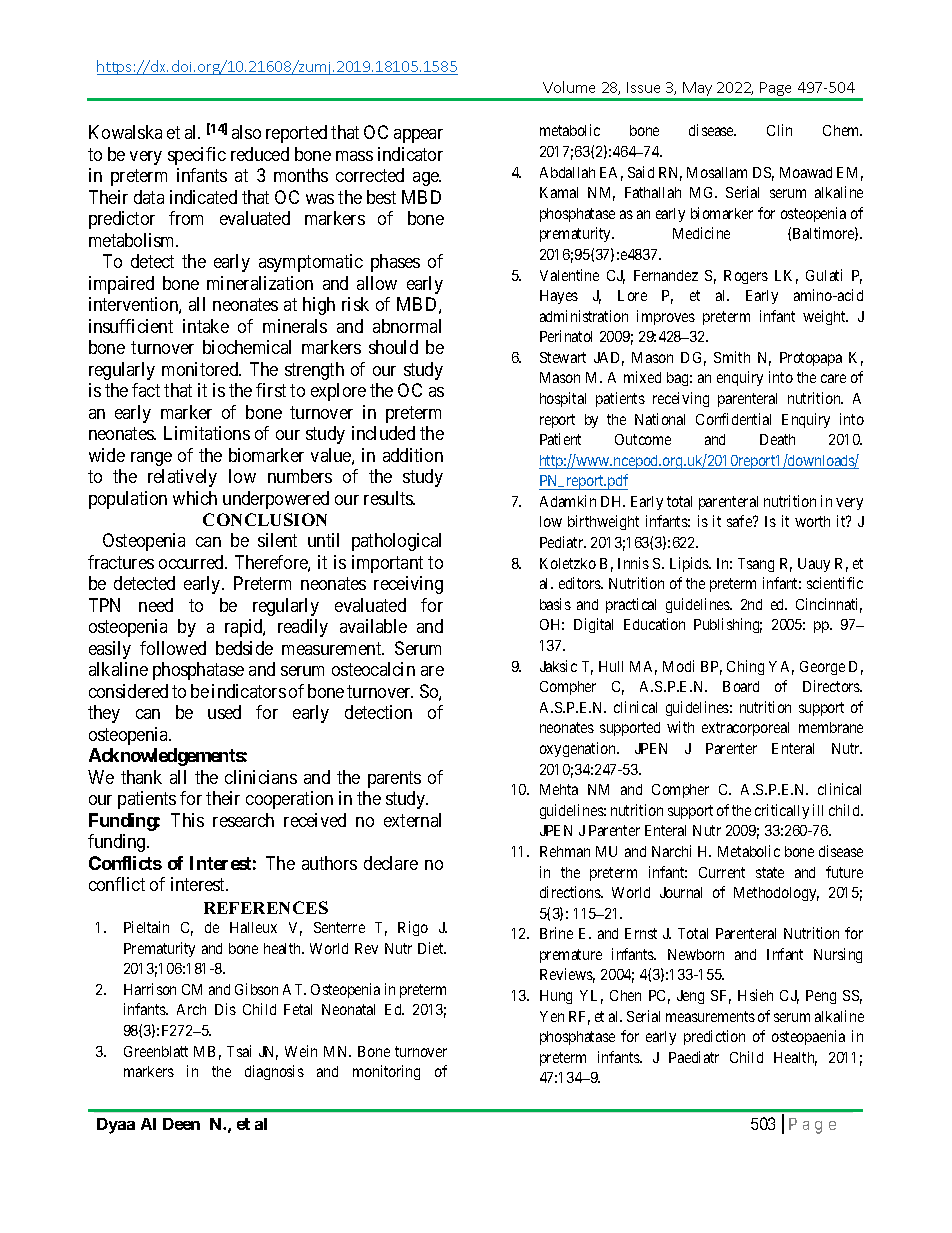 The width and height of the page is (952, 1233). Describe the element at coordinates (156, 605) in the page. I see `need` at that location.
